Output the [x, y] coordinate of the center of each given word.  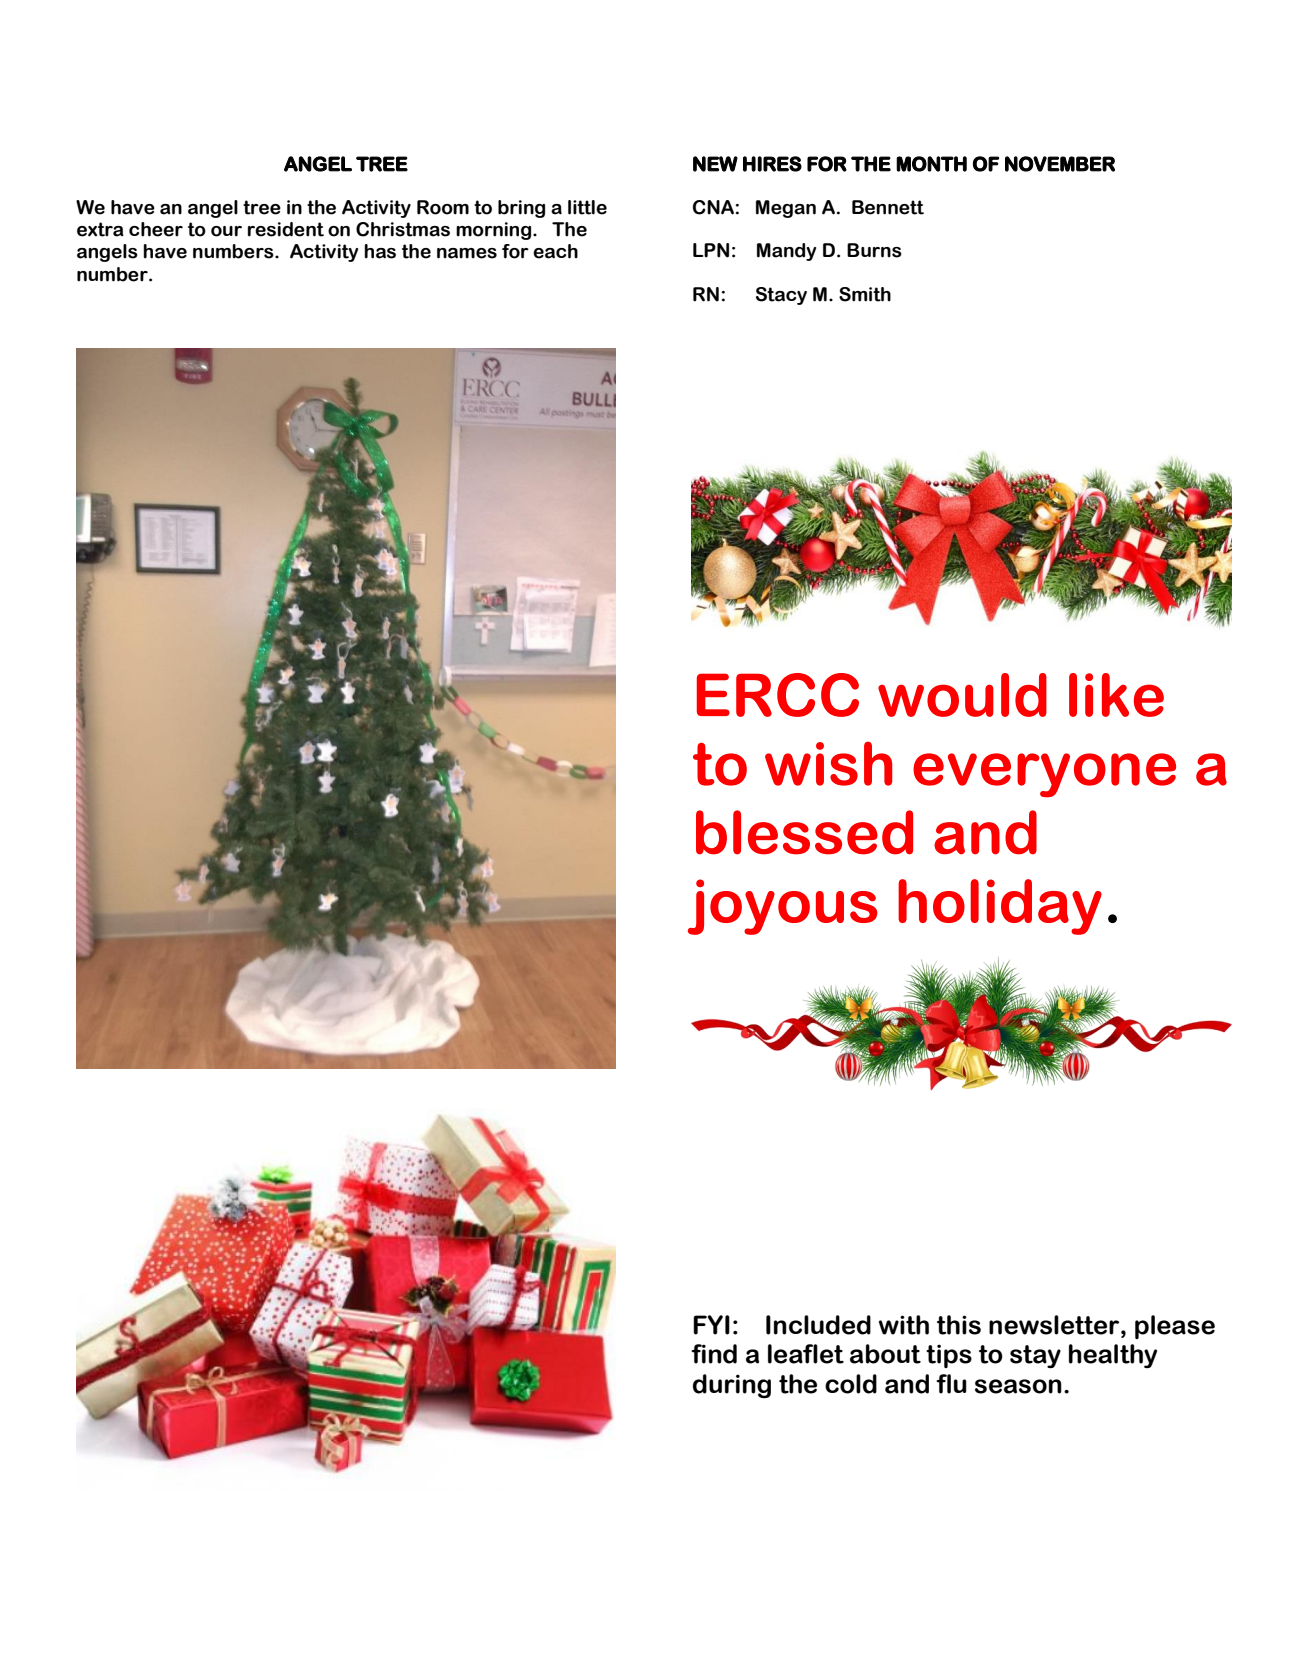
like [1116, 695]
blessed [804, 832]
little [587, 207]
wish [828, 763]
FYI [711, 1325]
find [714, 1354]
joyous [783, 907]
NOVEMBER [1060, 164]
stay [1035, 1356]
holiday [1000, 907]
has [380, 251]
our [226, 231]
